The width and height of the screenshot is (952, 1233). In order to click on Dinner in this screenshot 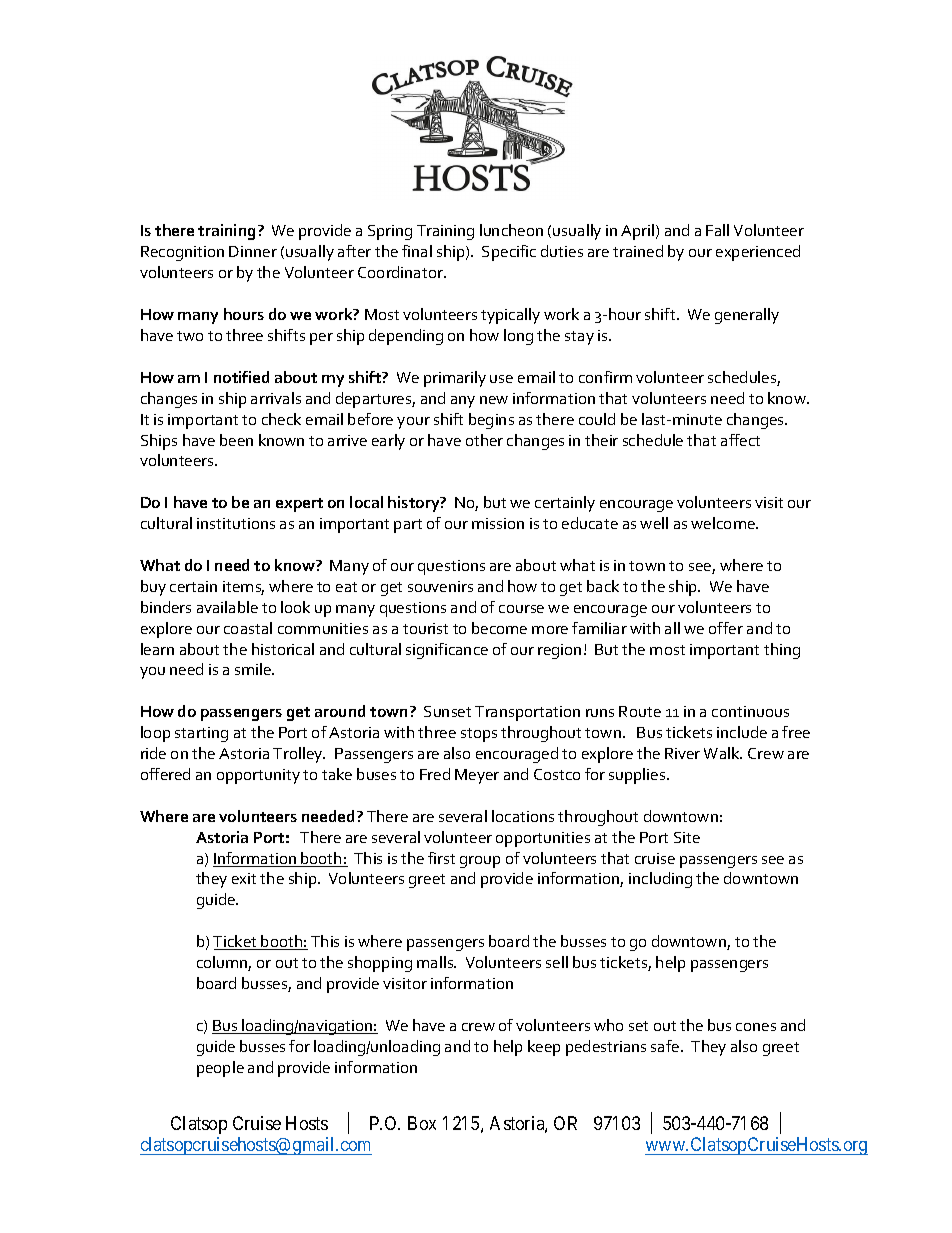, I will do `click(253, 251)`.
